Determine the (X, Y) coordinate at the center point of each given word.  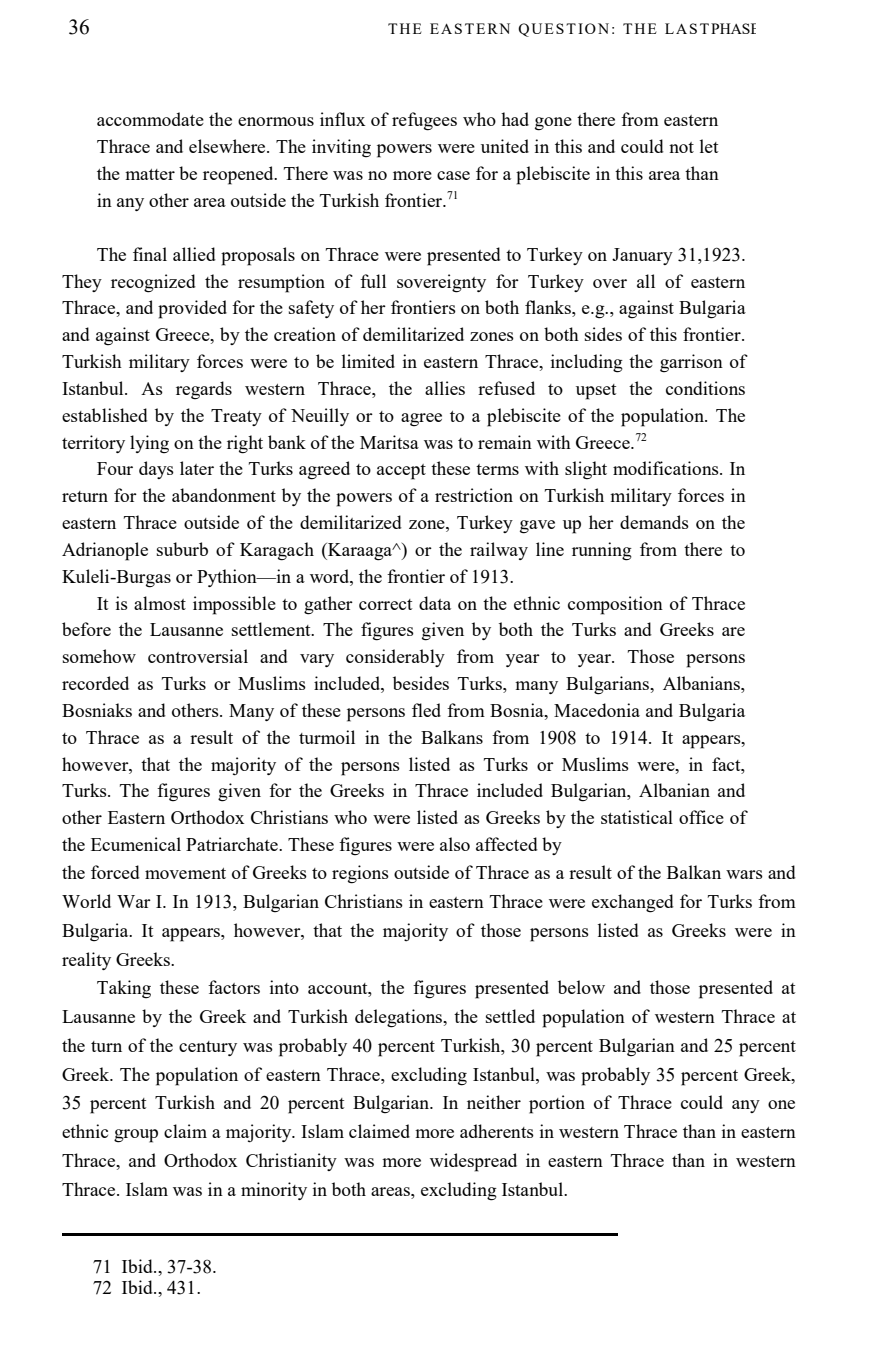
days (156, 470)
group (136, 1136)
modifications (667, 468)
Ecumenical (136, 844)
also (455, 844)
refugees (424, 121)
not (681, 147)
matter (150, 174)
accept (401, 472)
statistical (637, 817)
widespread (473, 1162)
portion (557, 1104)
